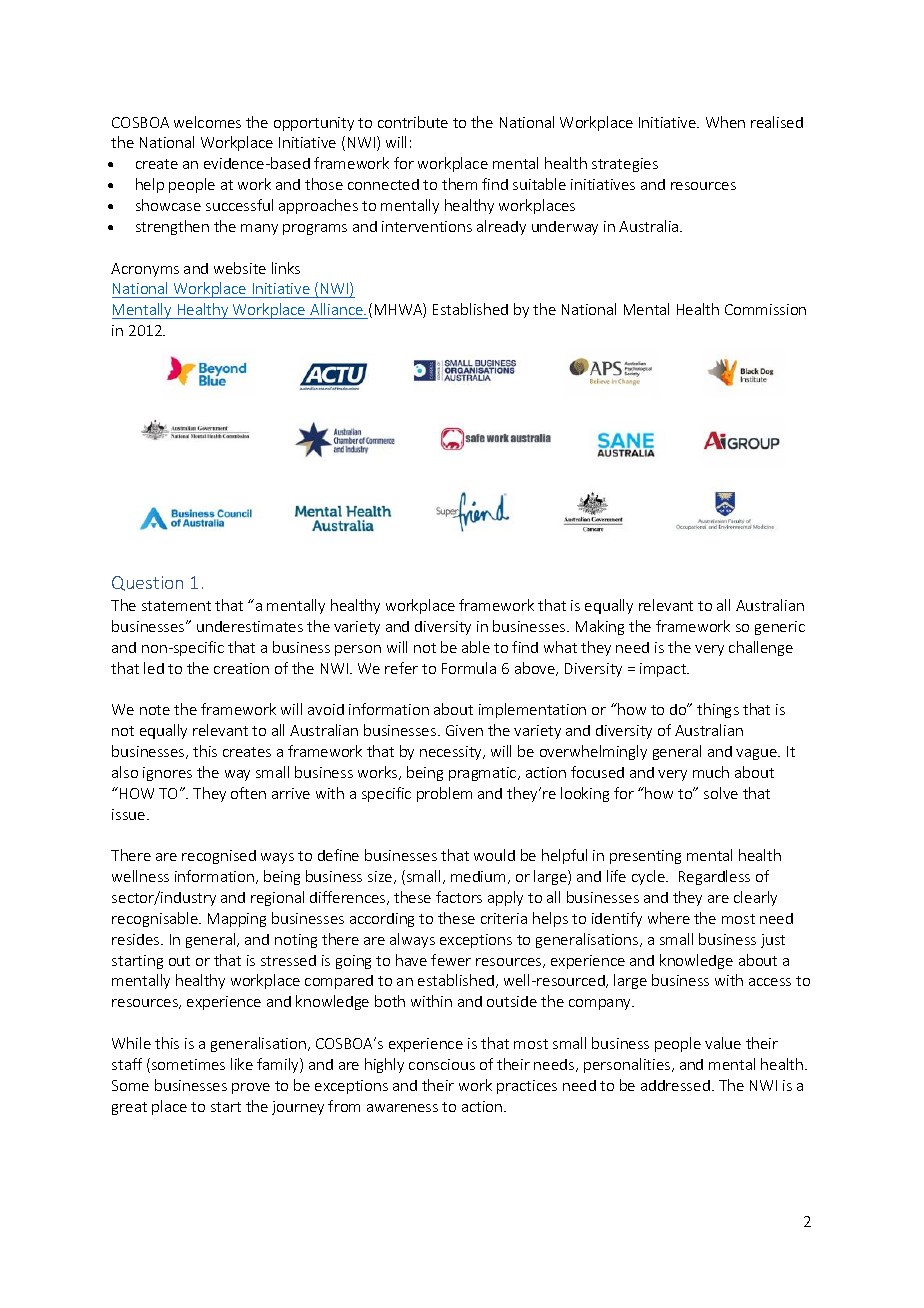 This document has height=1308, width=924. Describe the element at coordinates (207, 122) in the document. I see `welcomes` at that location.
